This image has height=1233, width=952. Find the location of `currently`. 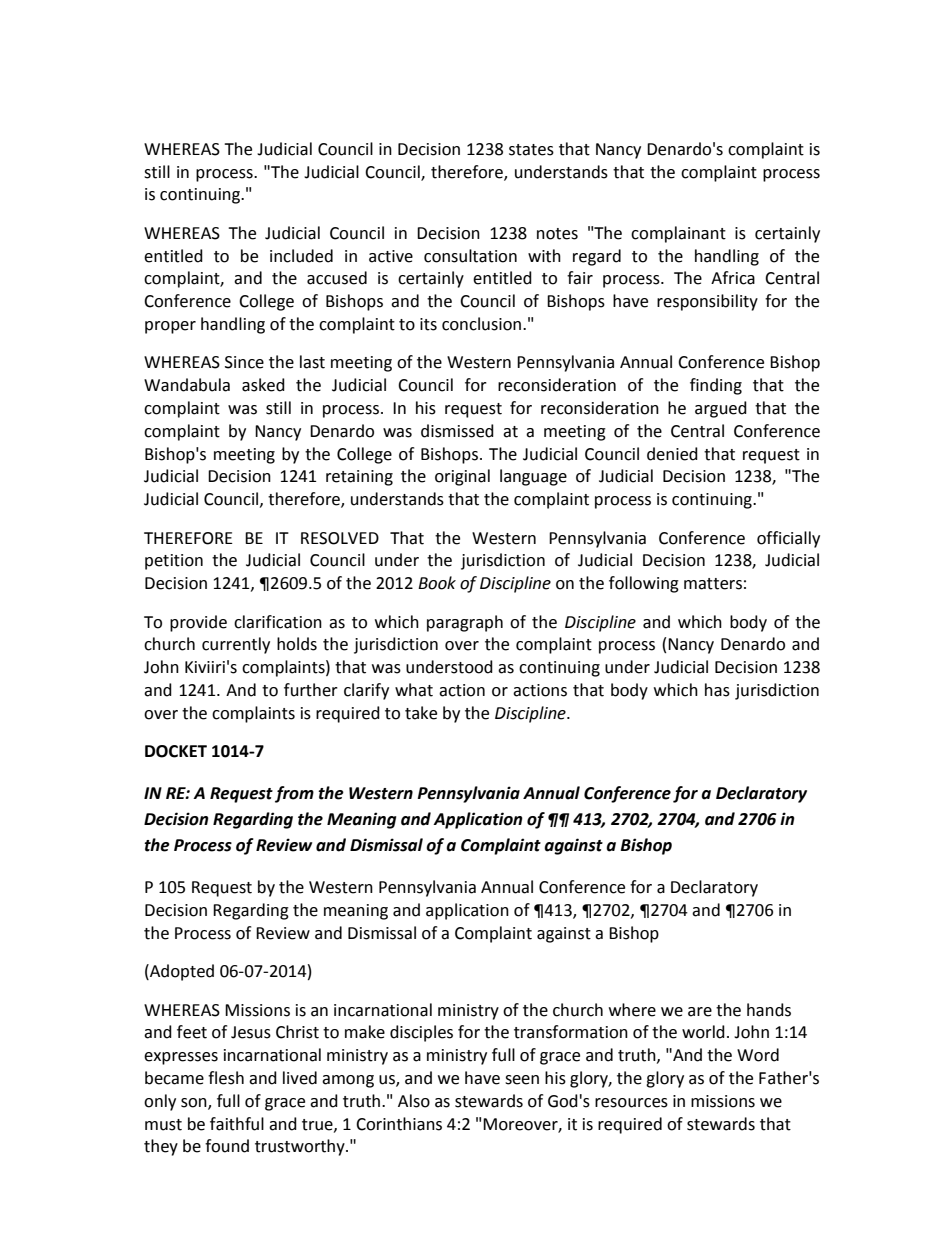

currently is located at coordinates (236, 645).
